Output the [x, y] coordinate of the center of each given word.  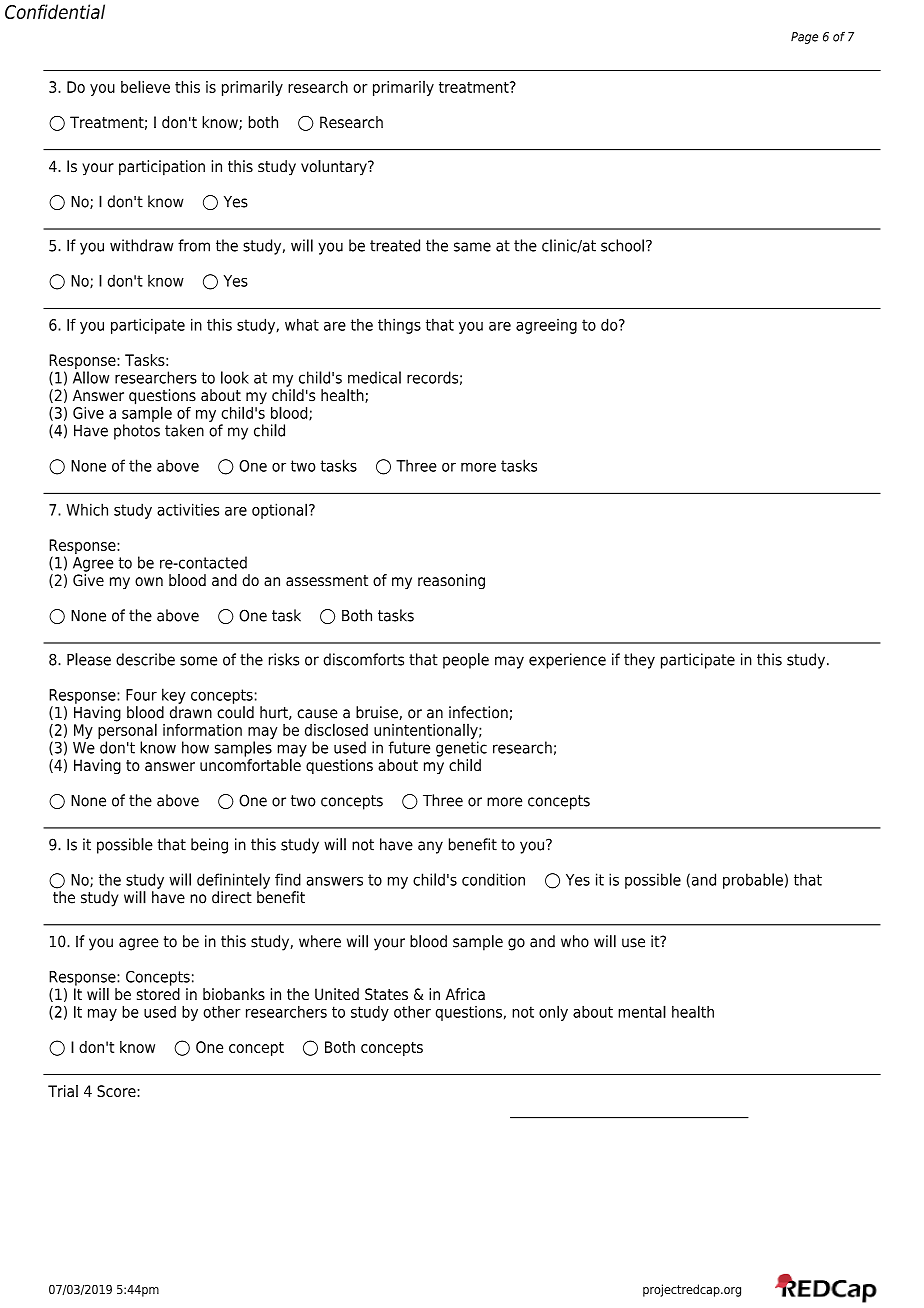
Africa [465, 994]
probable [753, 881]
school [622, 245]
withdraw [141, 245]
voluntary [335, 168]
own [149, 581]
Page [804, 38]
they [639, 661]
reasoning [451, 582]
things [399, 326]
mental [642, 1011]
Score [116, 1091]
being [209, 846]
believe [145, 86]
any [430, 847]
